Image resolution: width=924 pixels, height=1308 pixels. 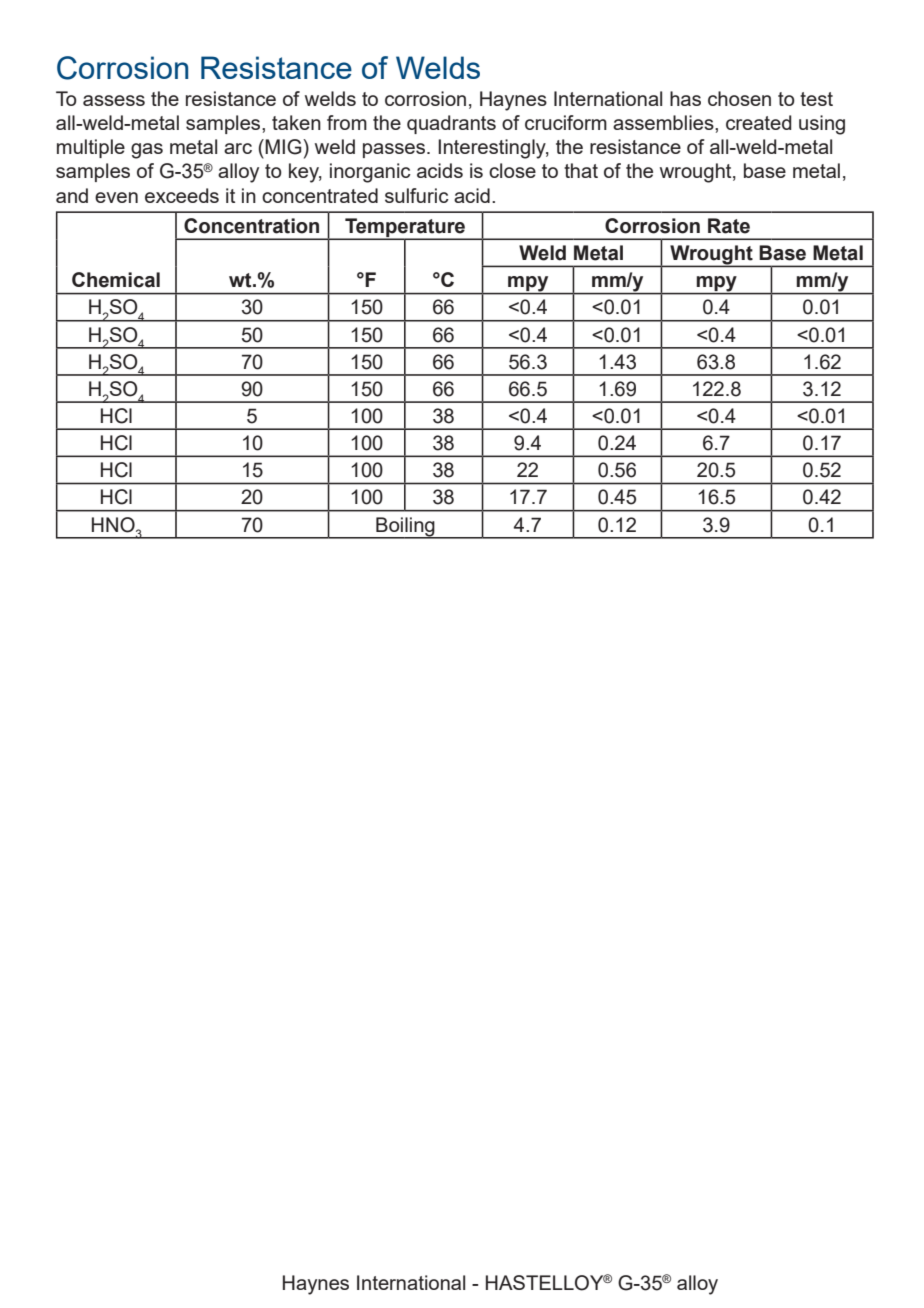 I want to click on Chemical, so click(x=116, y=280).
